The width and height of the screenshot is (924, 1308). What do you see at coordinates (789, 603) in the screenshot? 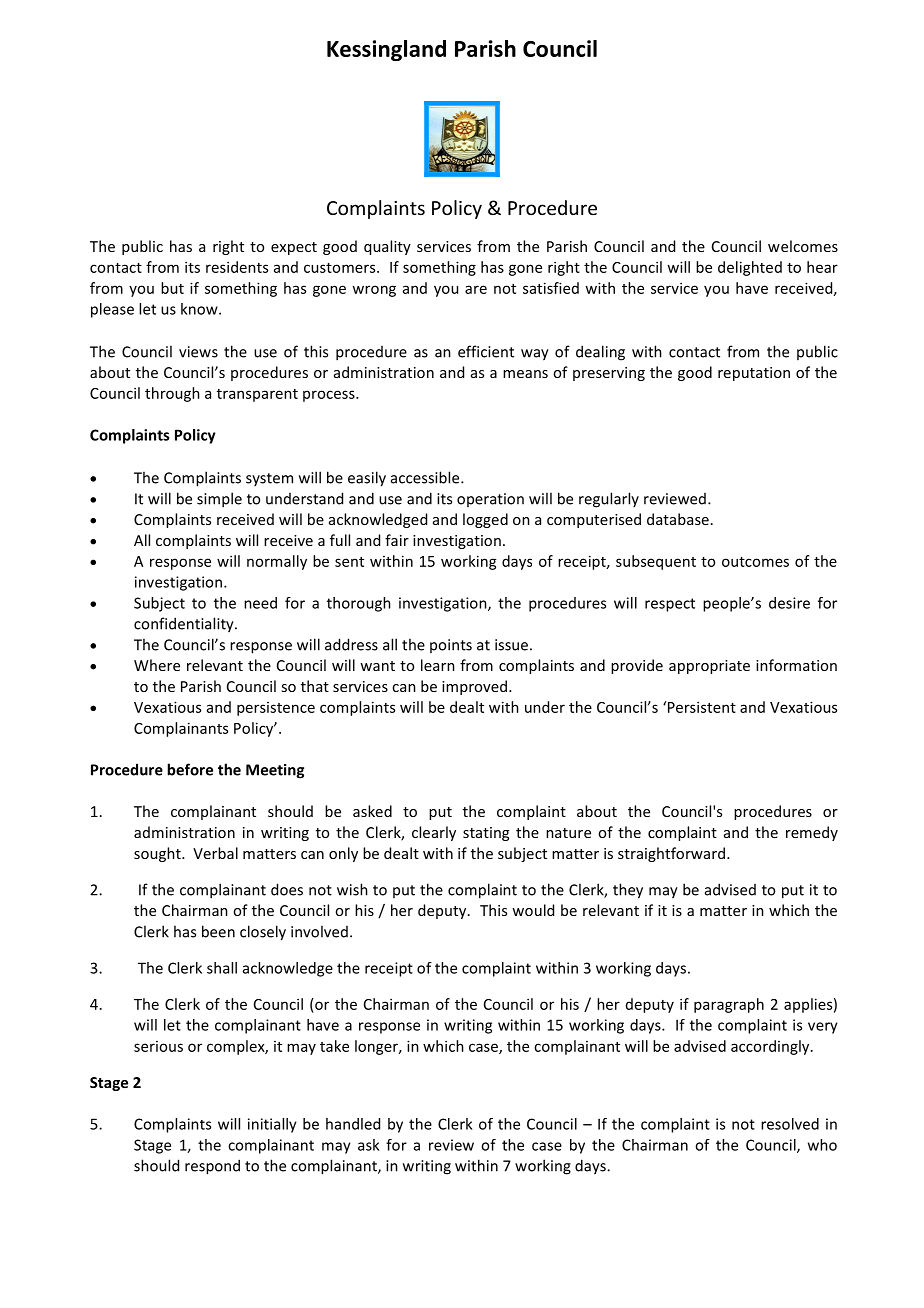
I see `desire` at bounding box center [789, 603].
